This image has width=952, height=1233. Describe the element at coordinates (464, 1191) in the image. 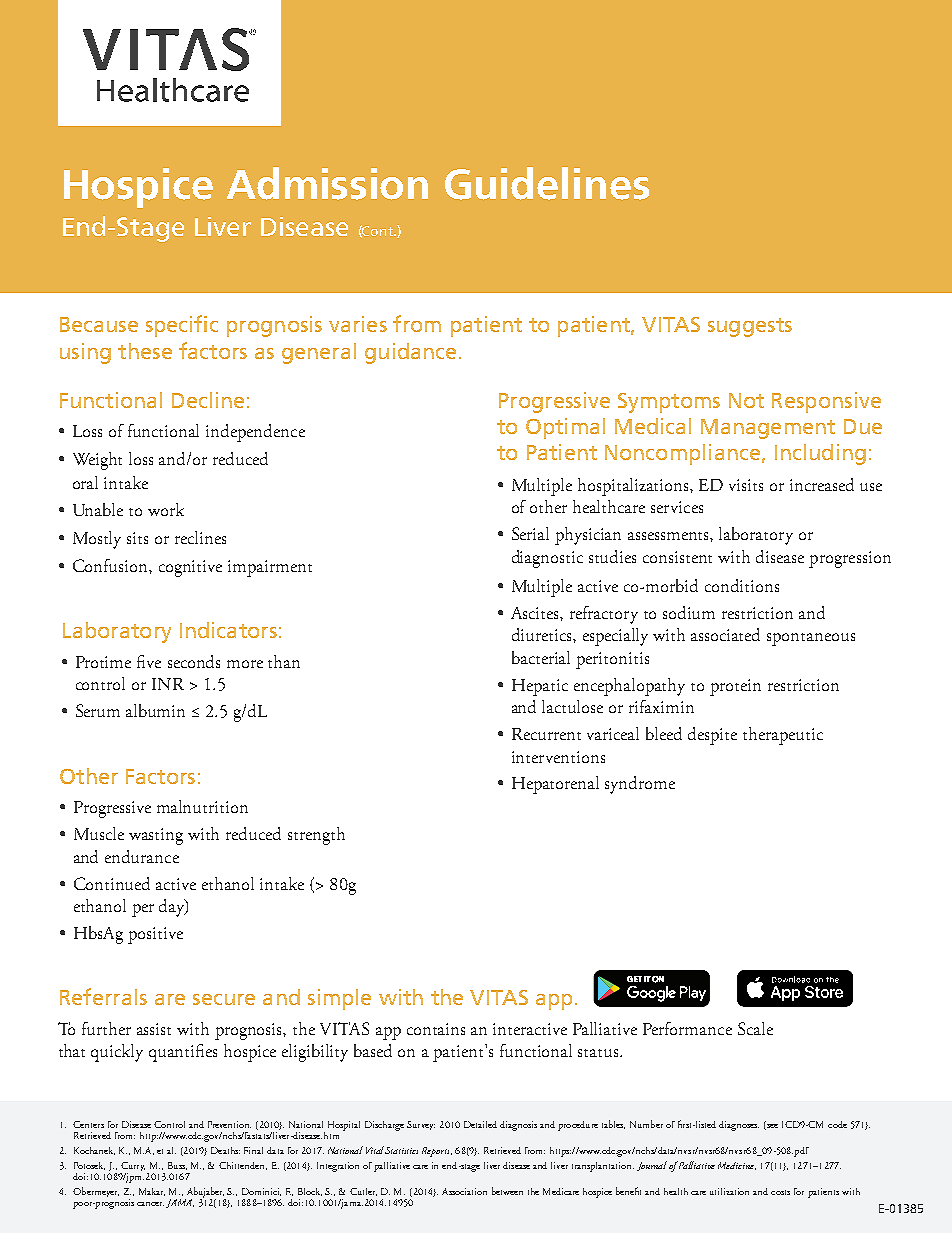

I see `Association` at that location.
